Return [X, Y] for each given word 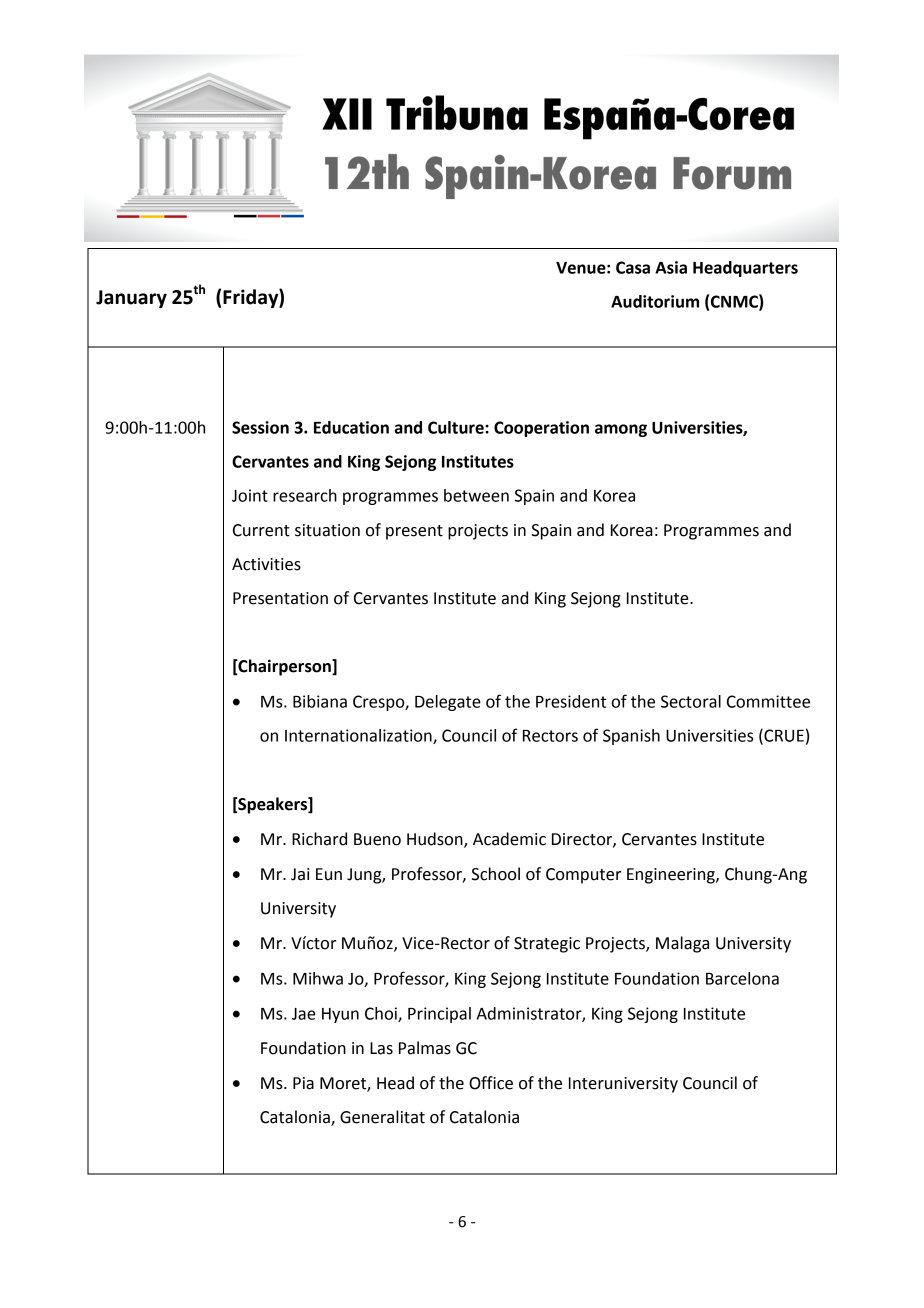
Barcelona [742, 978]
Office [491, 1083]
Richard [319, 839]
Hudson [436, 839]
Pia [303, 1083]
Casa [633, 267]
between [476, 495]
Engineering [672, 876]
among [621, 430]
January [131, 299]
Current [261, 530]
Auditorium [655, 301]
